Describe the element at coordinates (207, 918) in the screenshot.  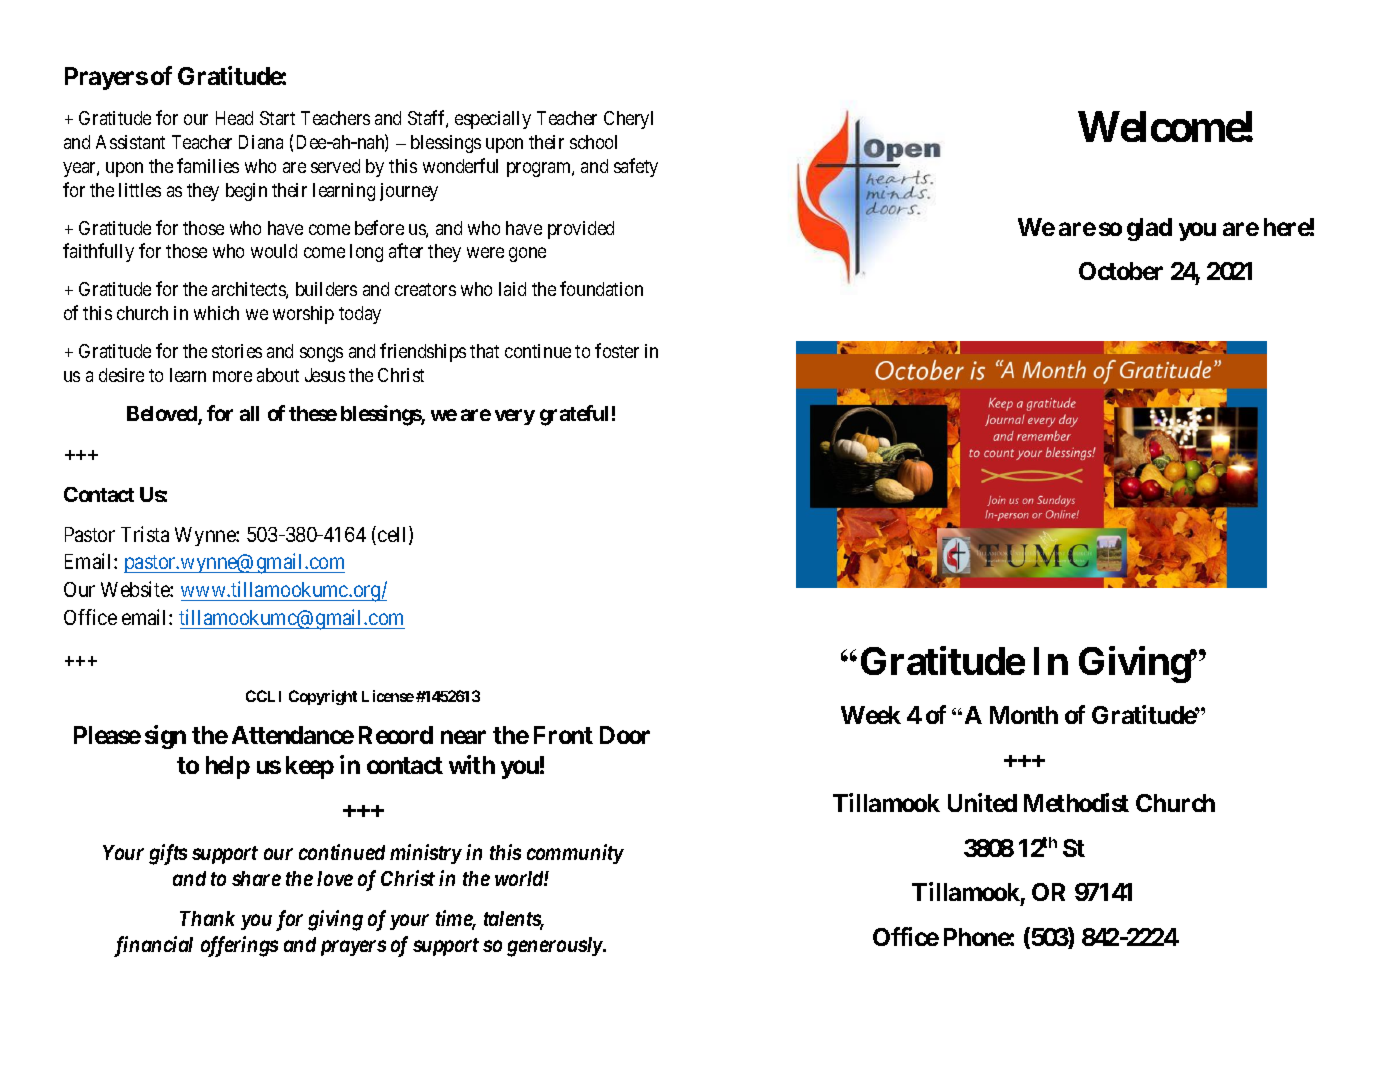
I see `Thank` at that location.
